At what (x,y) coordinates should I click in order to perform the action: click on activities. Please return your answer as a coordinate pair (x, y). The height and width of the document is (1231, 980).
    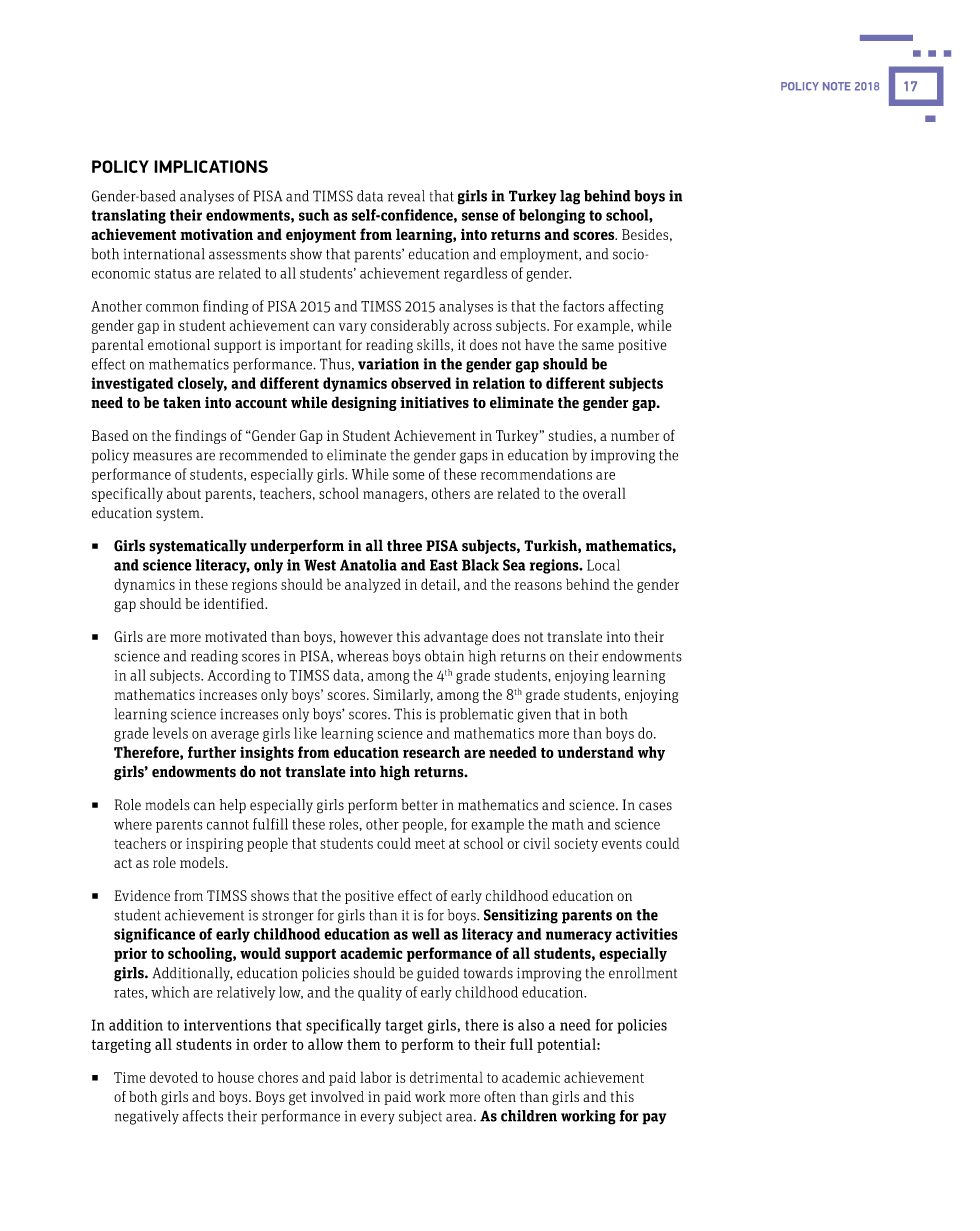
    Looking at the image, I should click on (647, 934).
